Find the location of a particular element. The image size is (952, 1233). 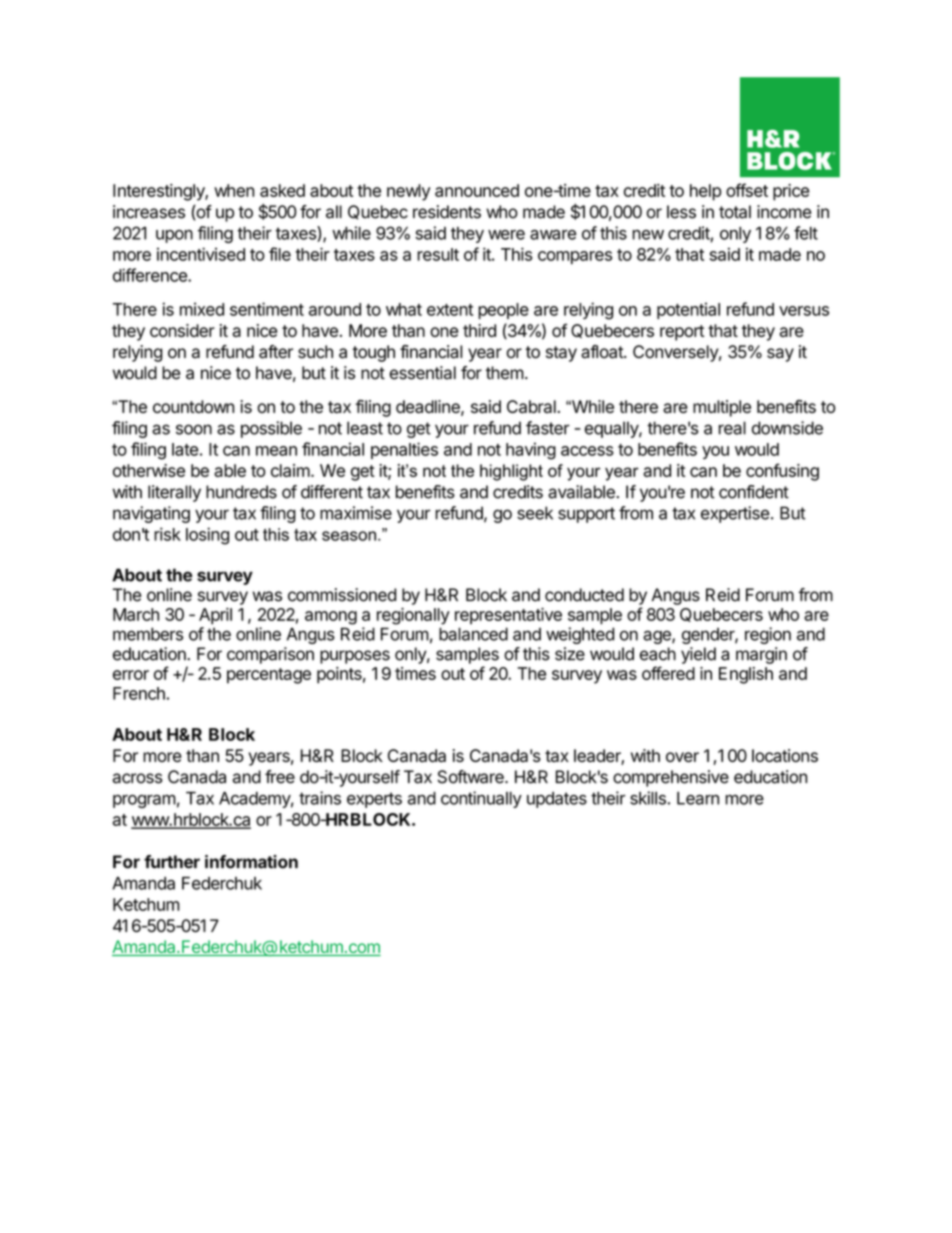

soon is located at coordinates (194, 429).
